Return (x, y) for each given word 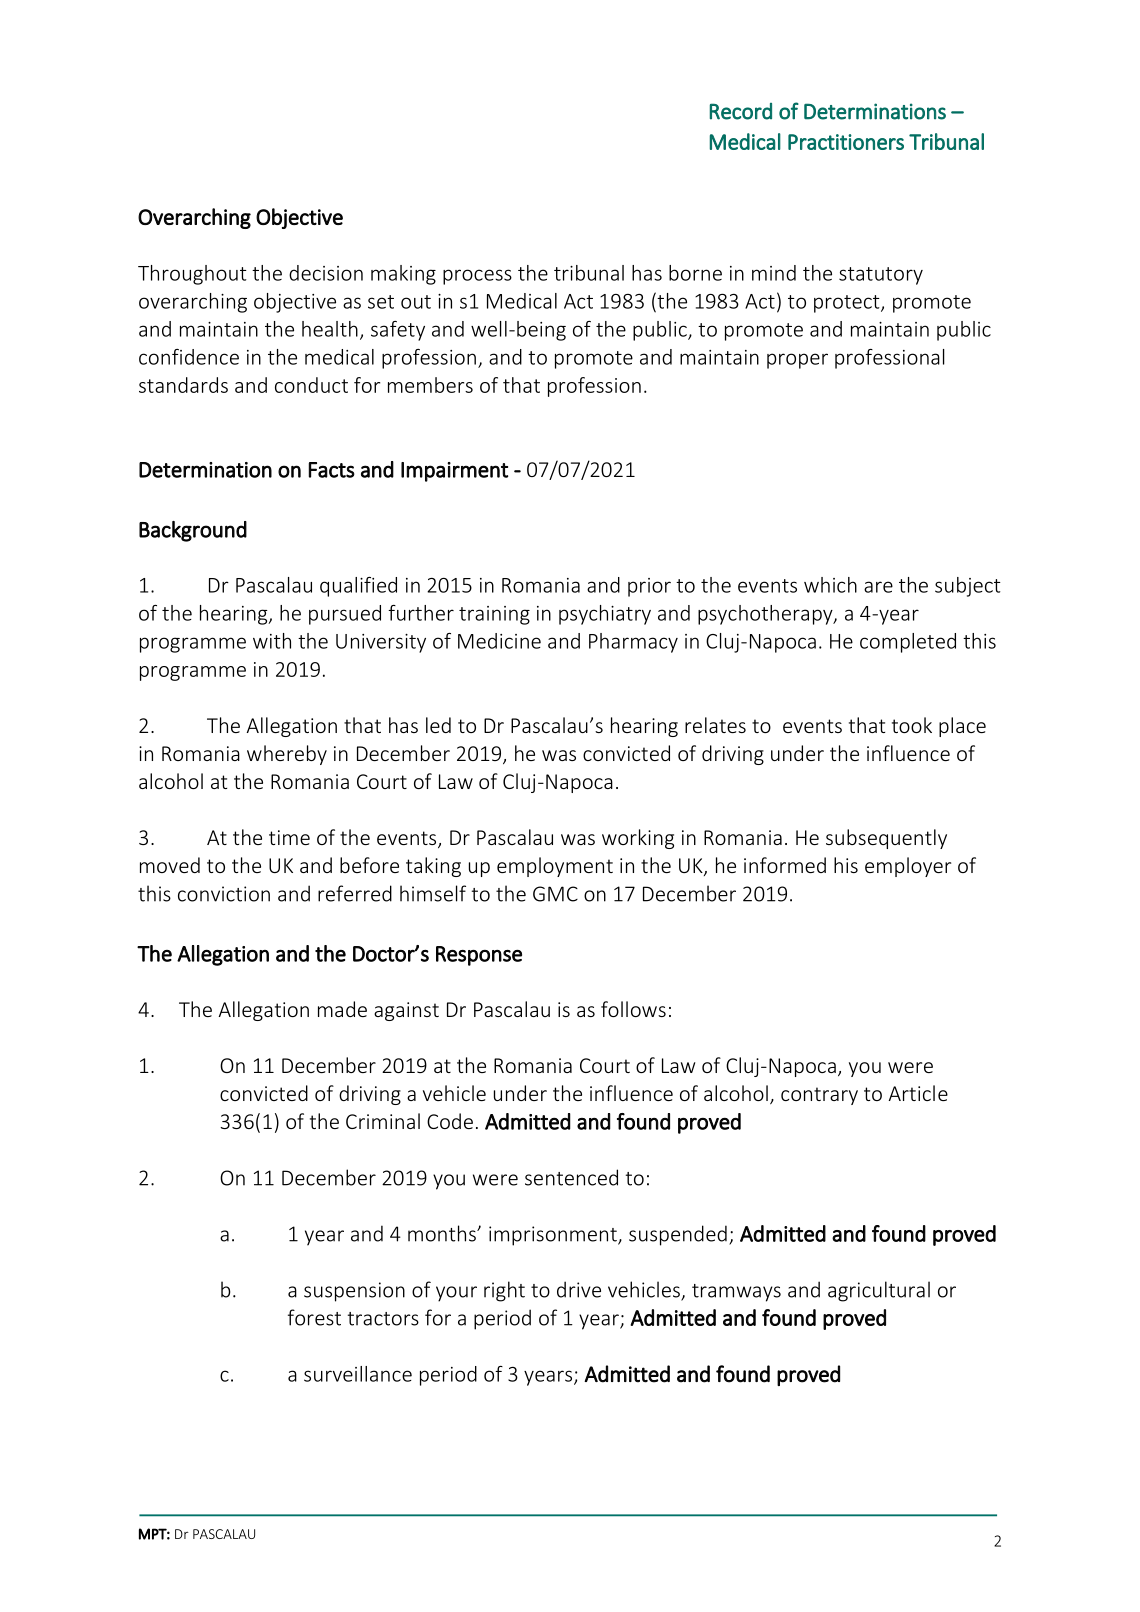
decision (326, 273)
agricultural (879, 1291)
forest (314, 1317)
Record (741, 111)
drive (579, 1289)
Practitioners (846, 142)
